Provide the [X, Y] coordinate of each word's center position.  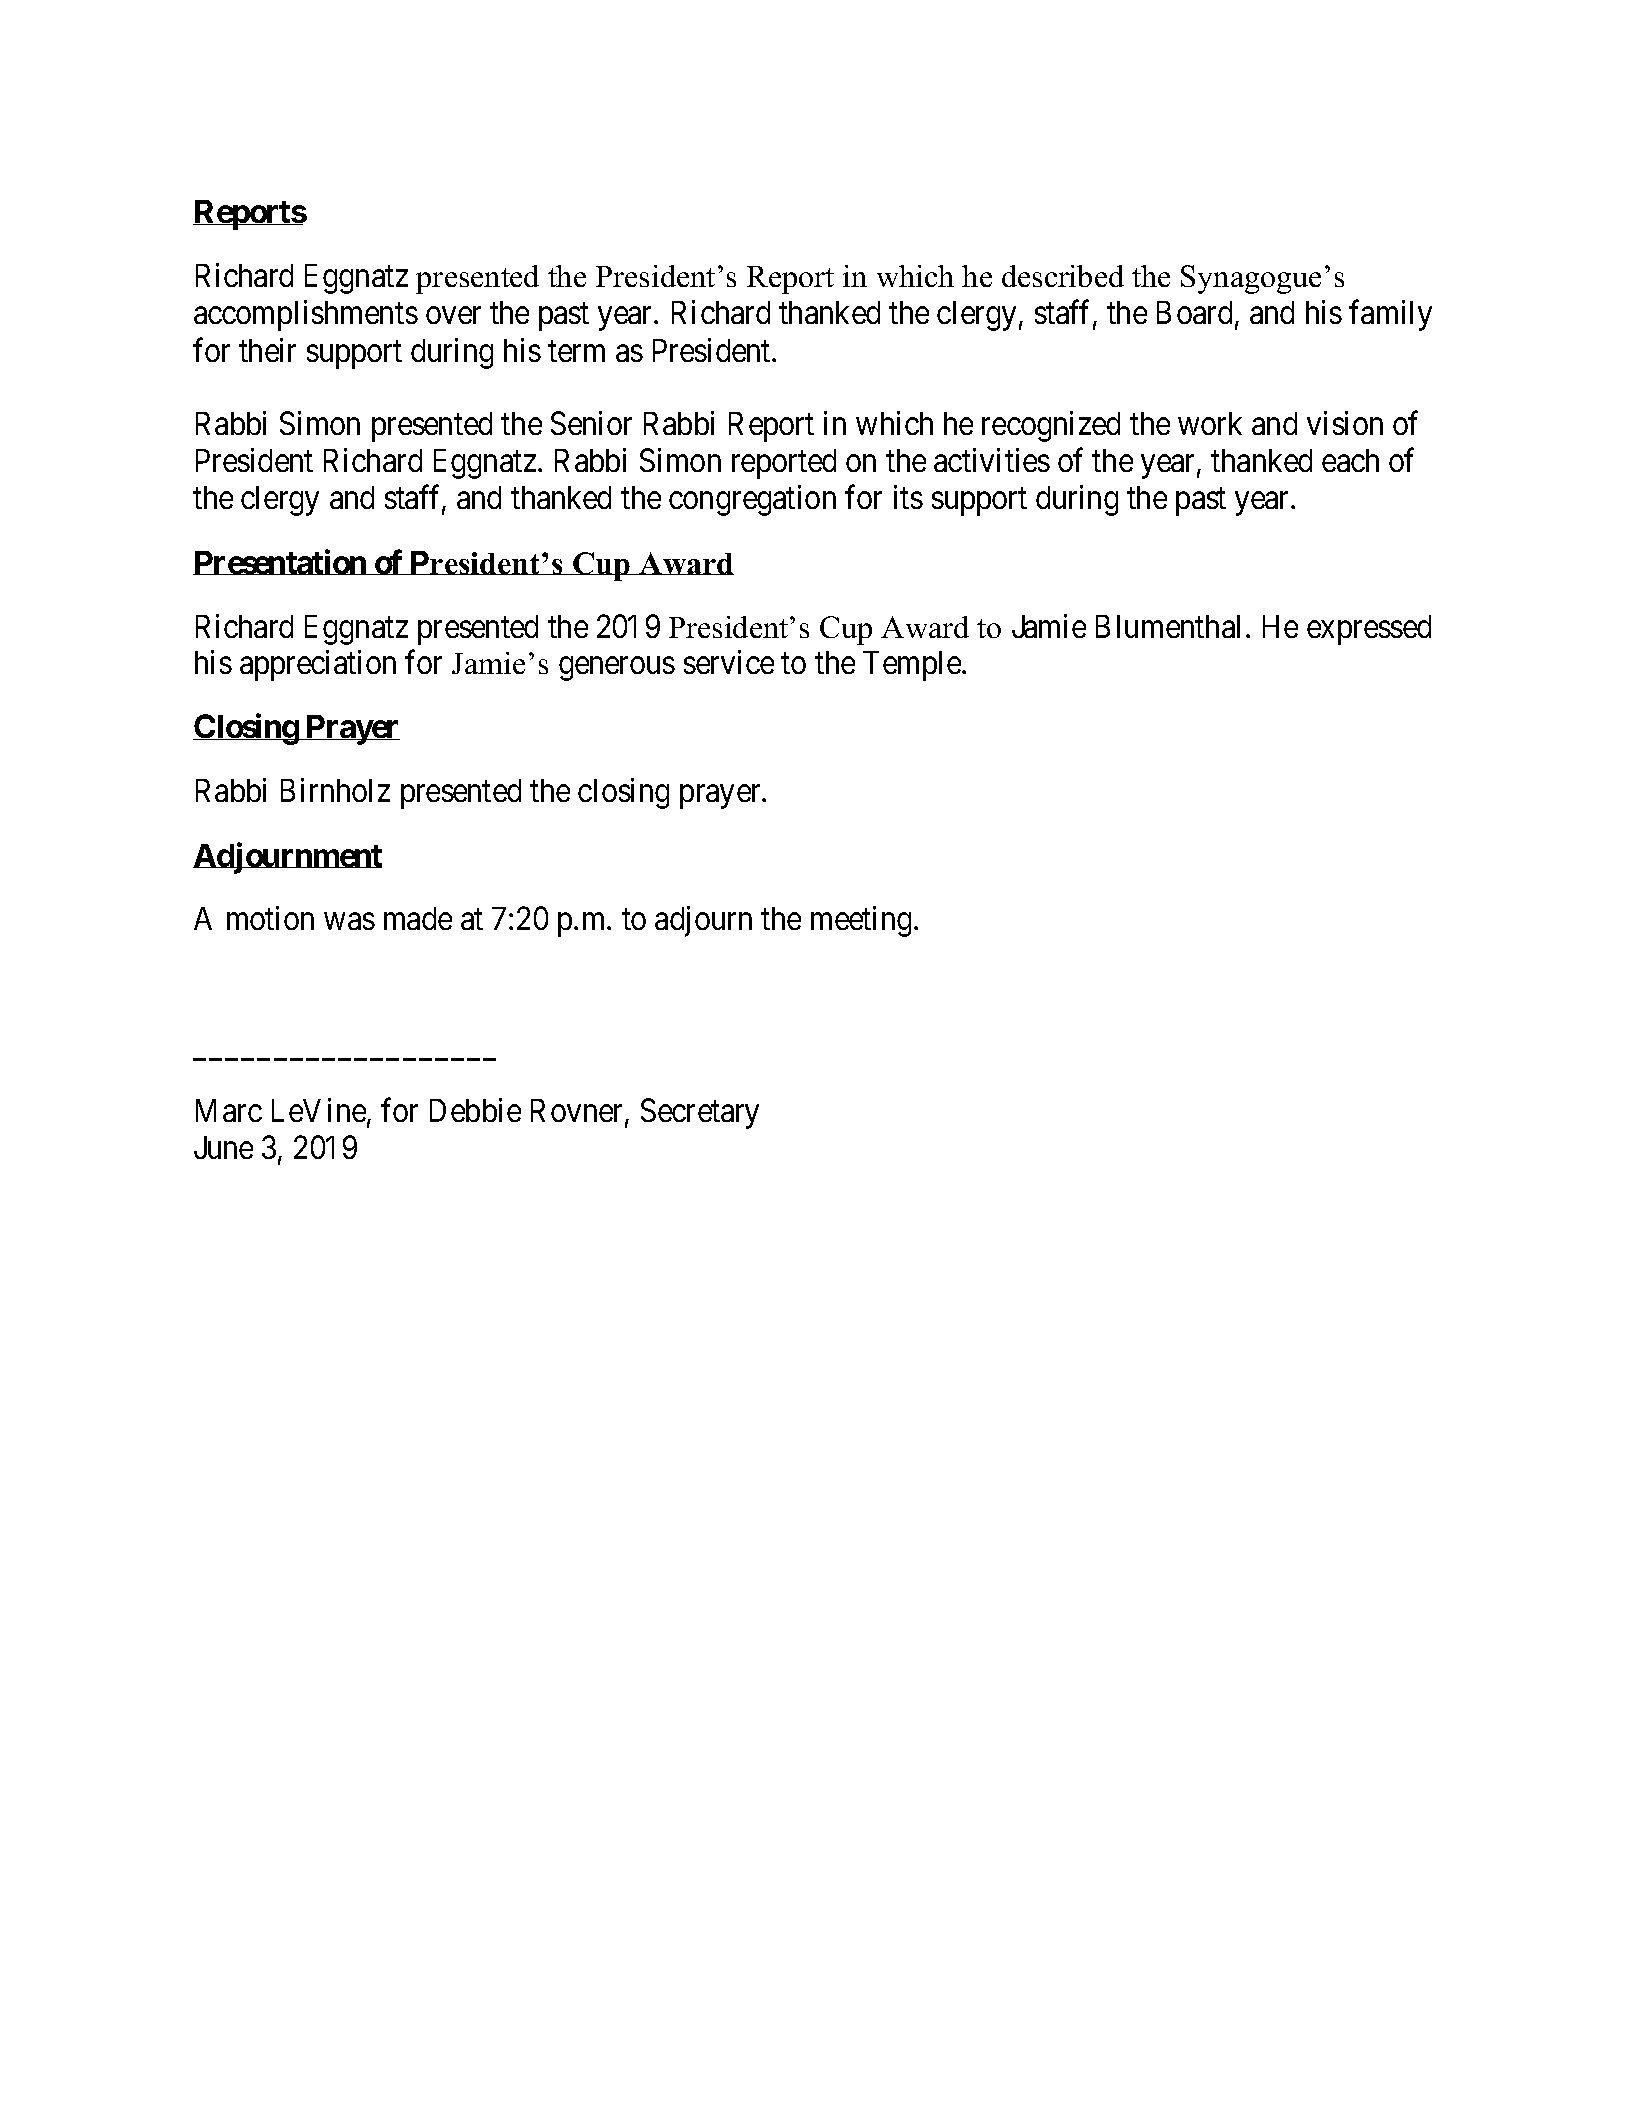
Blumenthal [1168, 626]
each [1350, 460]
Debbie [475, 1110]
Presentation [280, 562]
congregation [752, 500]
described [1063, 276]
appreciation [318, 665]
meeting [861, 921]
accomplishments [306, 315]
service [729, 662]
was [350, 922]
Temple [913, 666]
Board [1196, 314]
